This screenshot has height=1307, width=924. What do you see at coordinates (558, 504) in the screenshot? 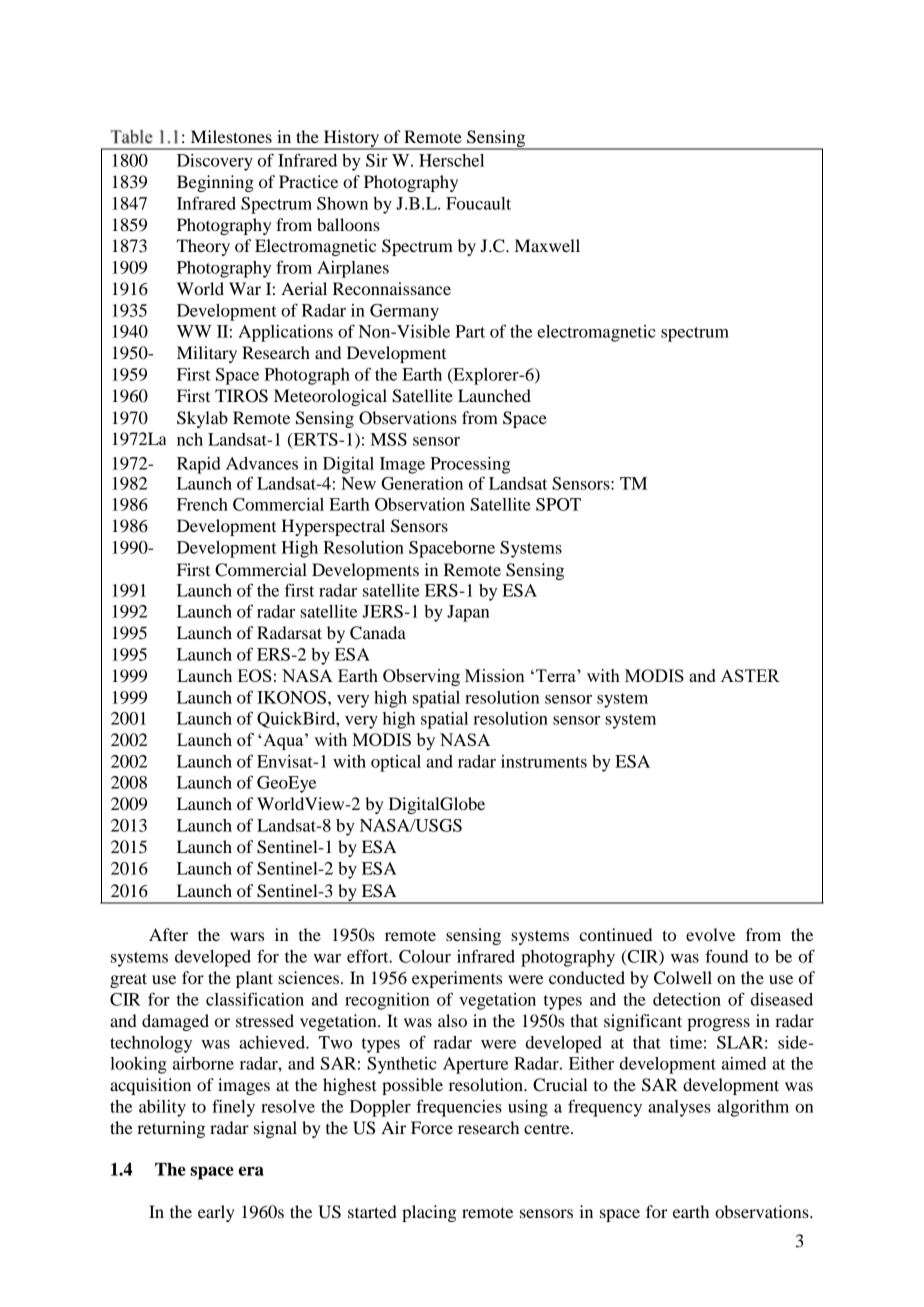
I see `SPOT` at bounding box center [558, 504].
